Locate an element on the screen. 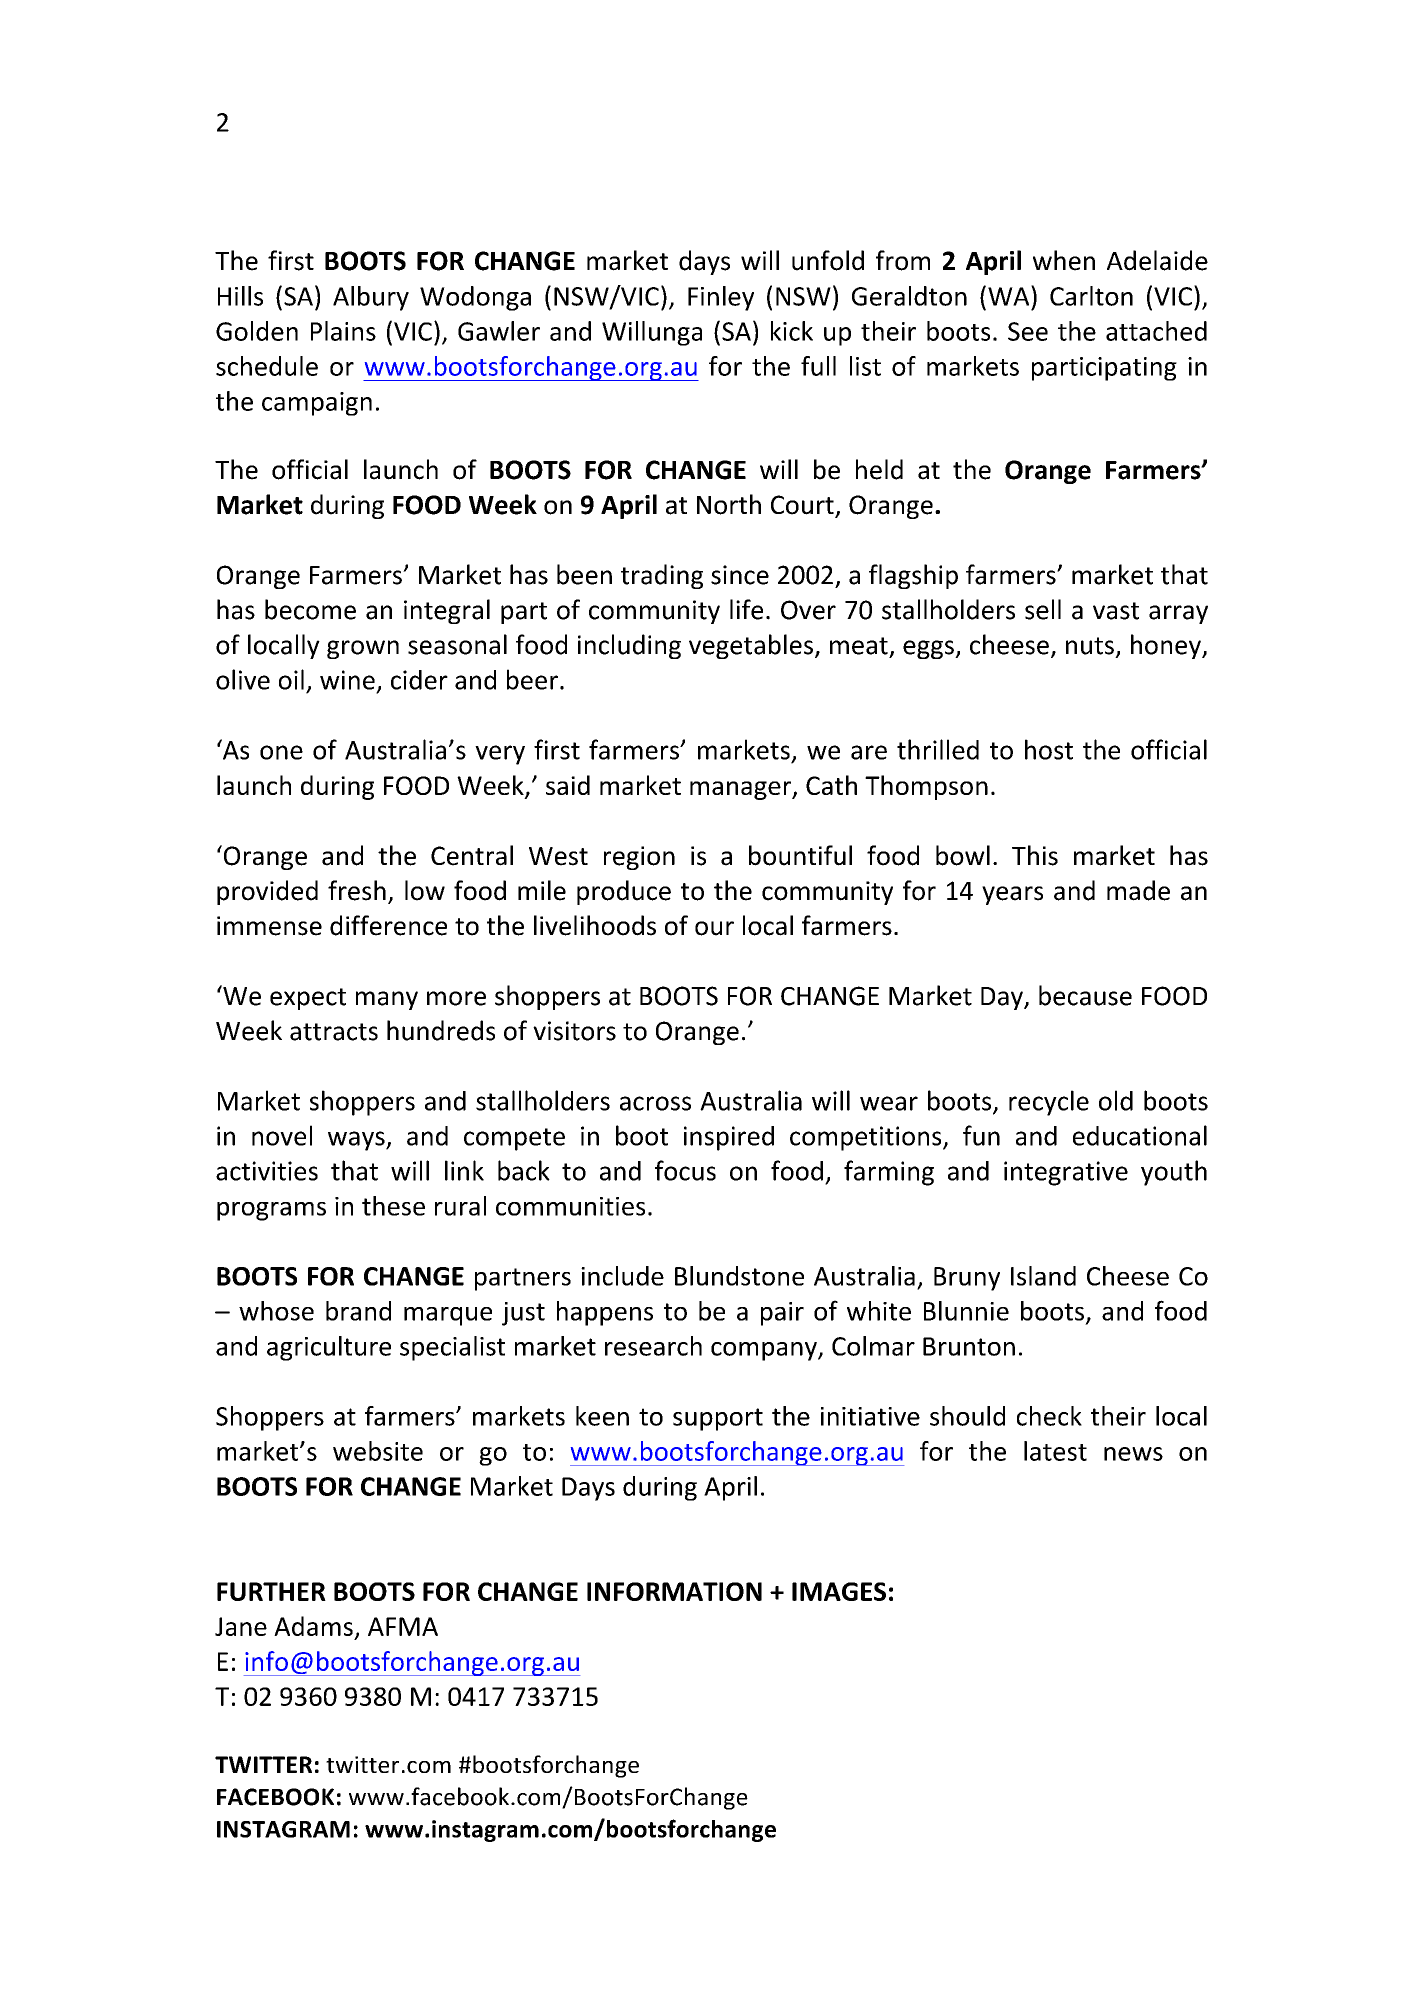  website is located at coordinates (378, 1451).
